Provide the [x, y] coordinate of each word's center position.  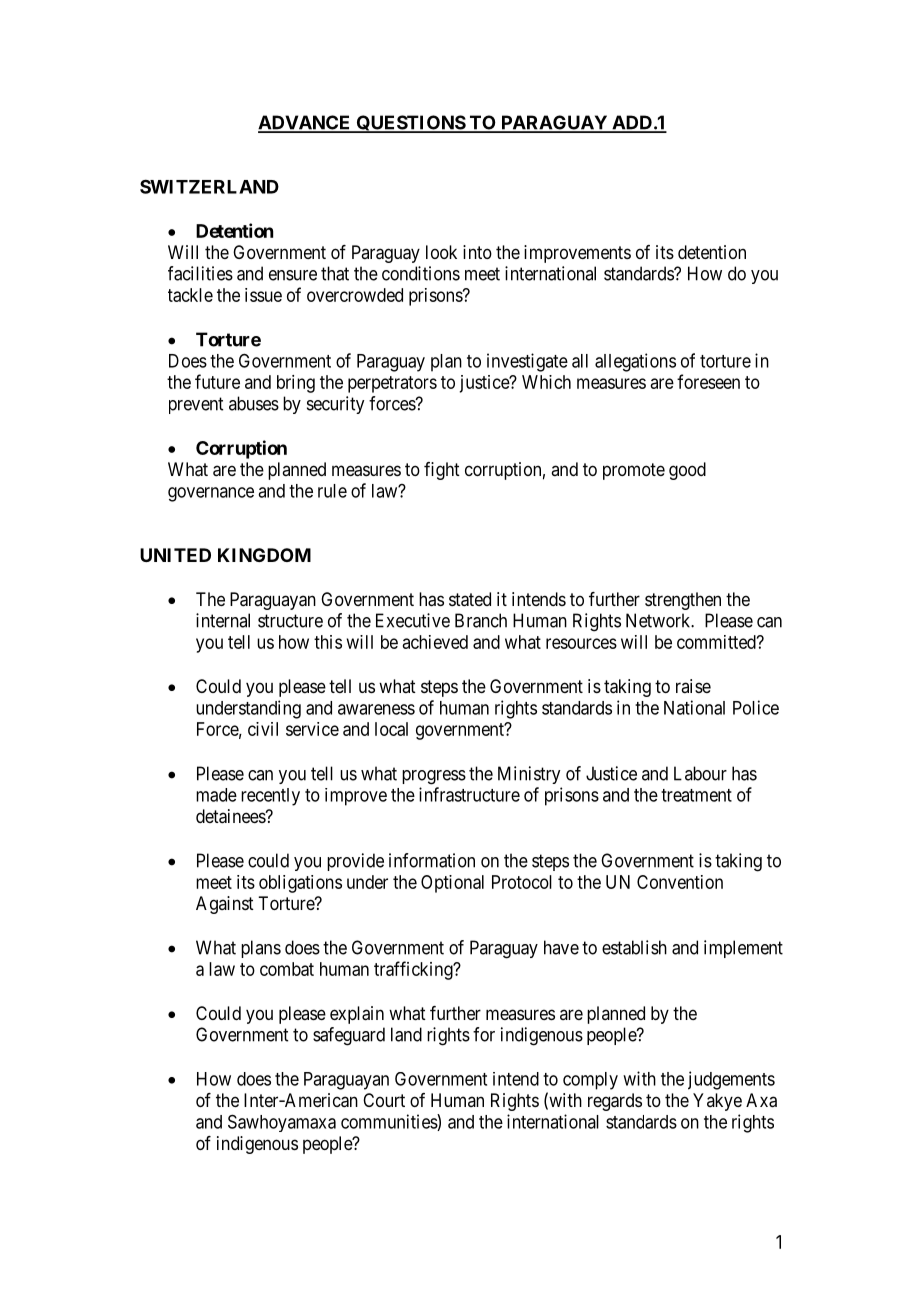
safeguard [349, 1036]
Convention [680, 882]
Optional [452, 884]
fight [442, 471]
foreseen [708, 381]
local [391, 729]
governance [211, 494]
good [687, 471]
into [477, 252]
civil [263, 729]
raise [693, 686]
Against [225, 905]
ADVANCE [305, 123]
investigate [527, 362]
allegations [635, 362]
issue [263, 295]
